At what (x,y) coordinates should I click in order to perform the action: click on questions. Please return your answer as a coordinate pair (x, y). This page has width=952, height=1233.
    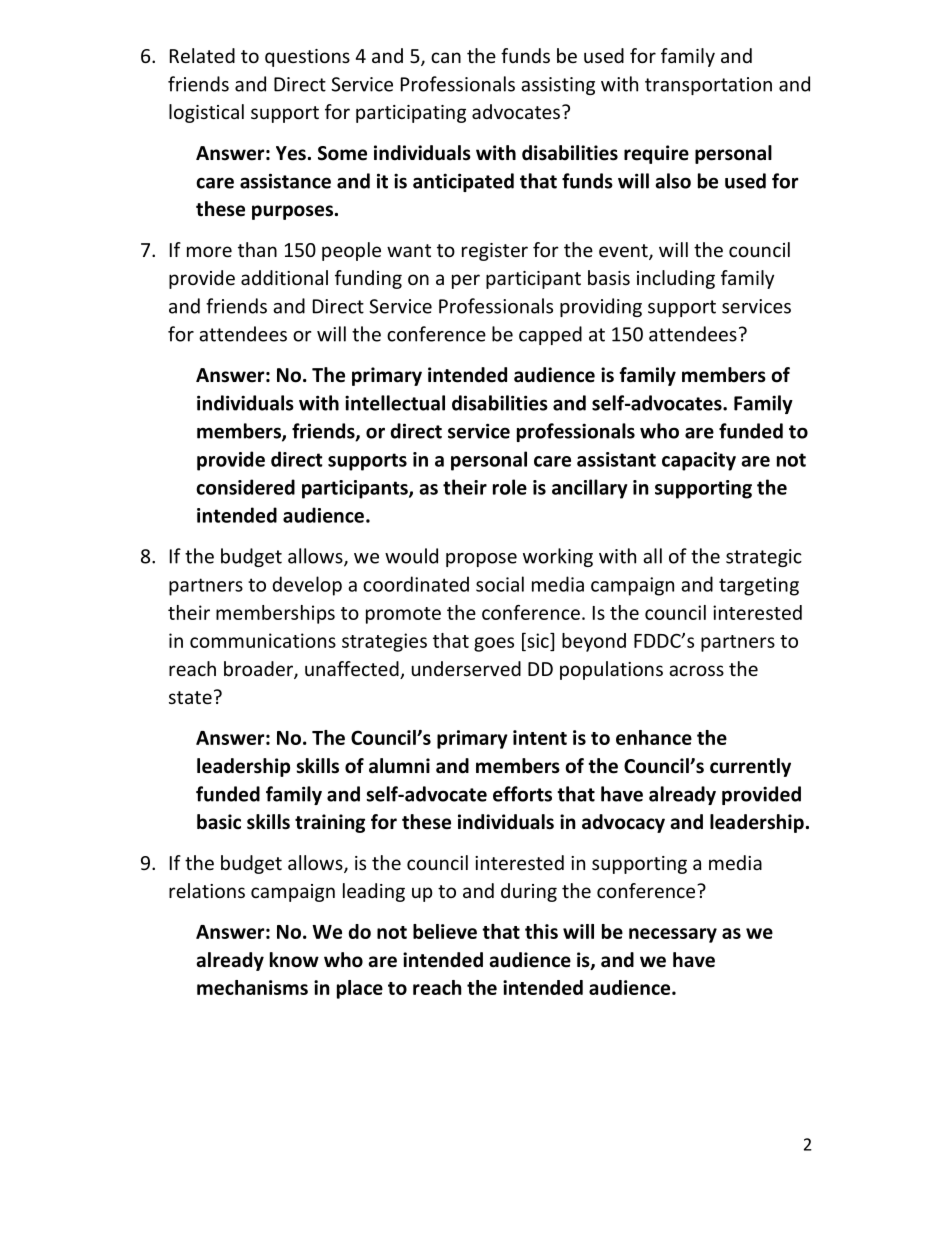
    Looking at the image, I should click on (307, 58).
